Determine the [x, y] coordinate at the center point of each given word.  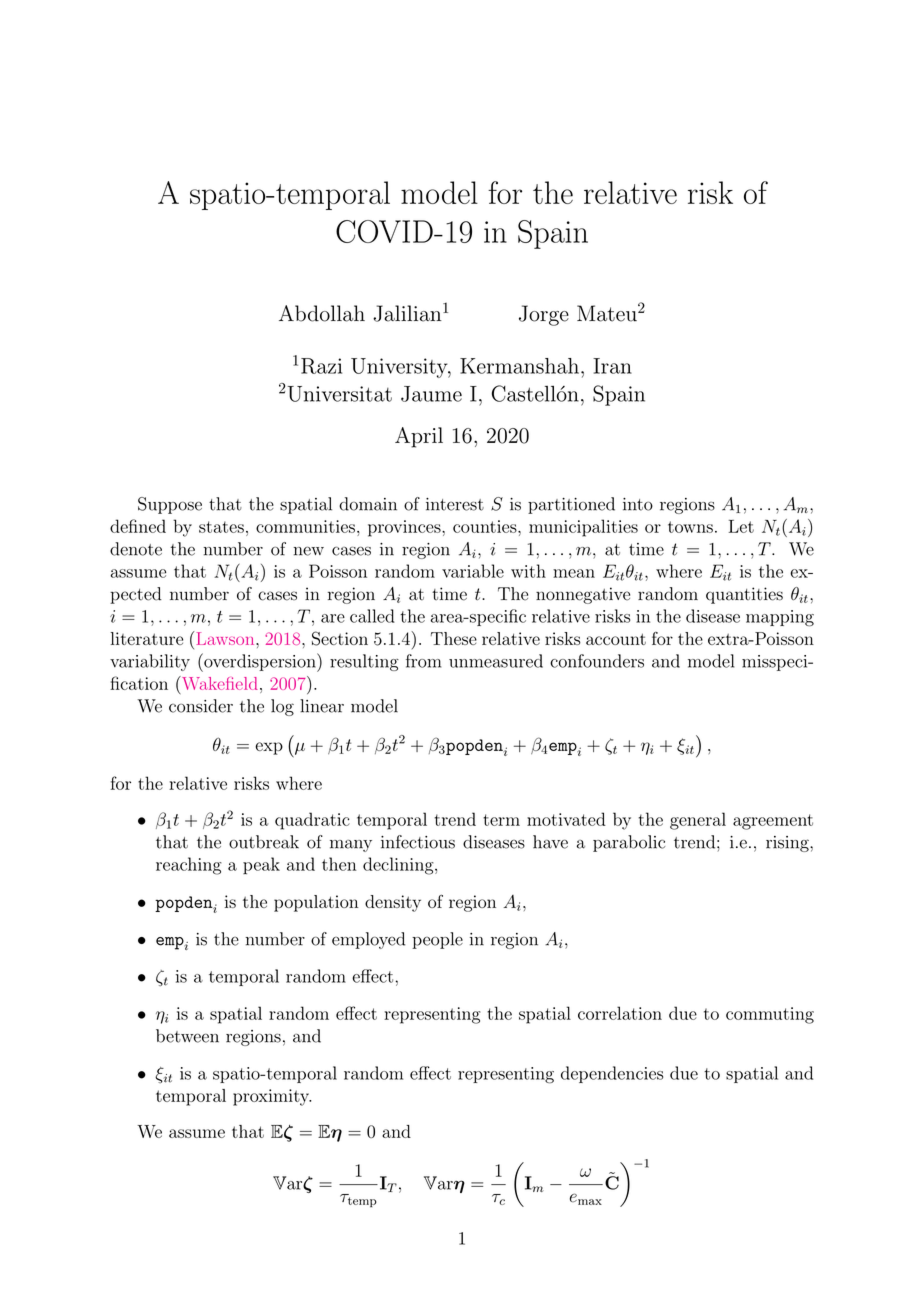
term [501, 820]
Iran [612, 366]
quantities [744, 595]
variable [473, 571]
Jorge [544, 315]
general [698, 821]
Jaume [431, 394]
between [187, 1036]
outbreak [264, 842]
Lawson [227, 638]
